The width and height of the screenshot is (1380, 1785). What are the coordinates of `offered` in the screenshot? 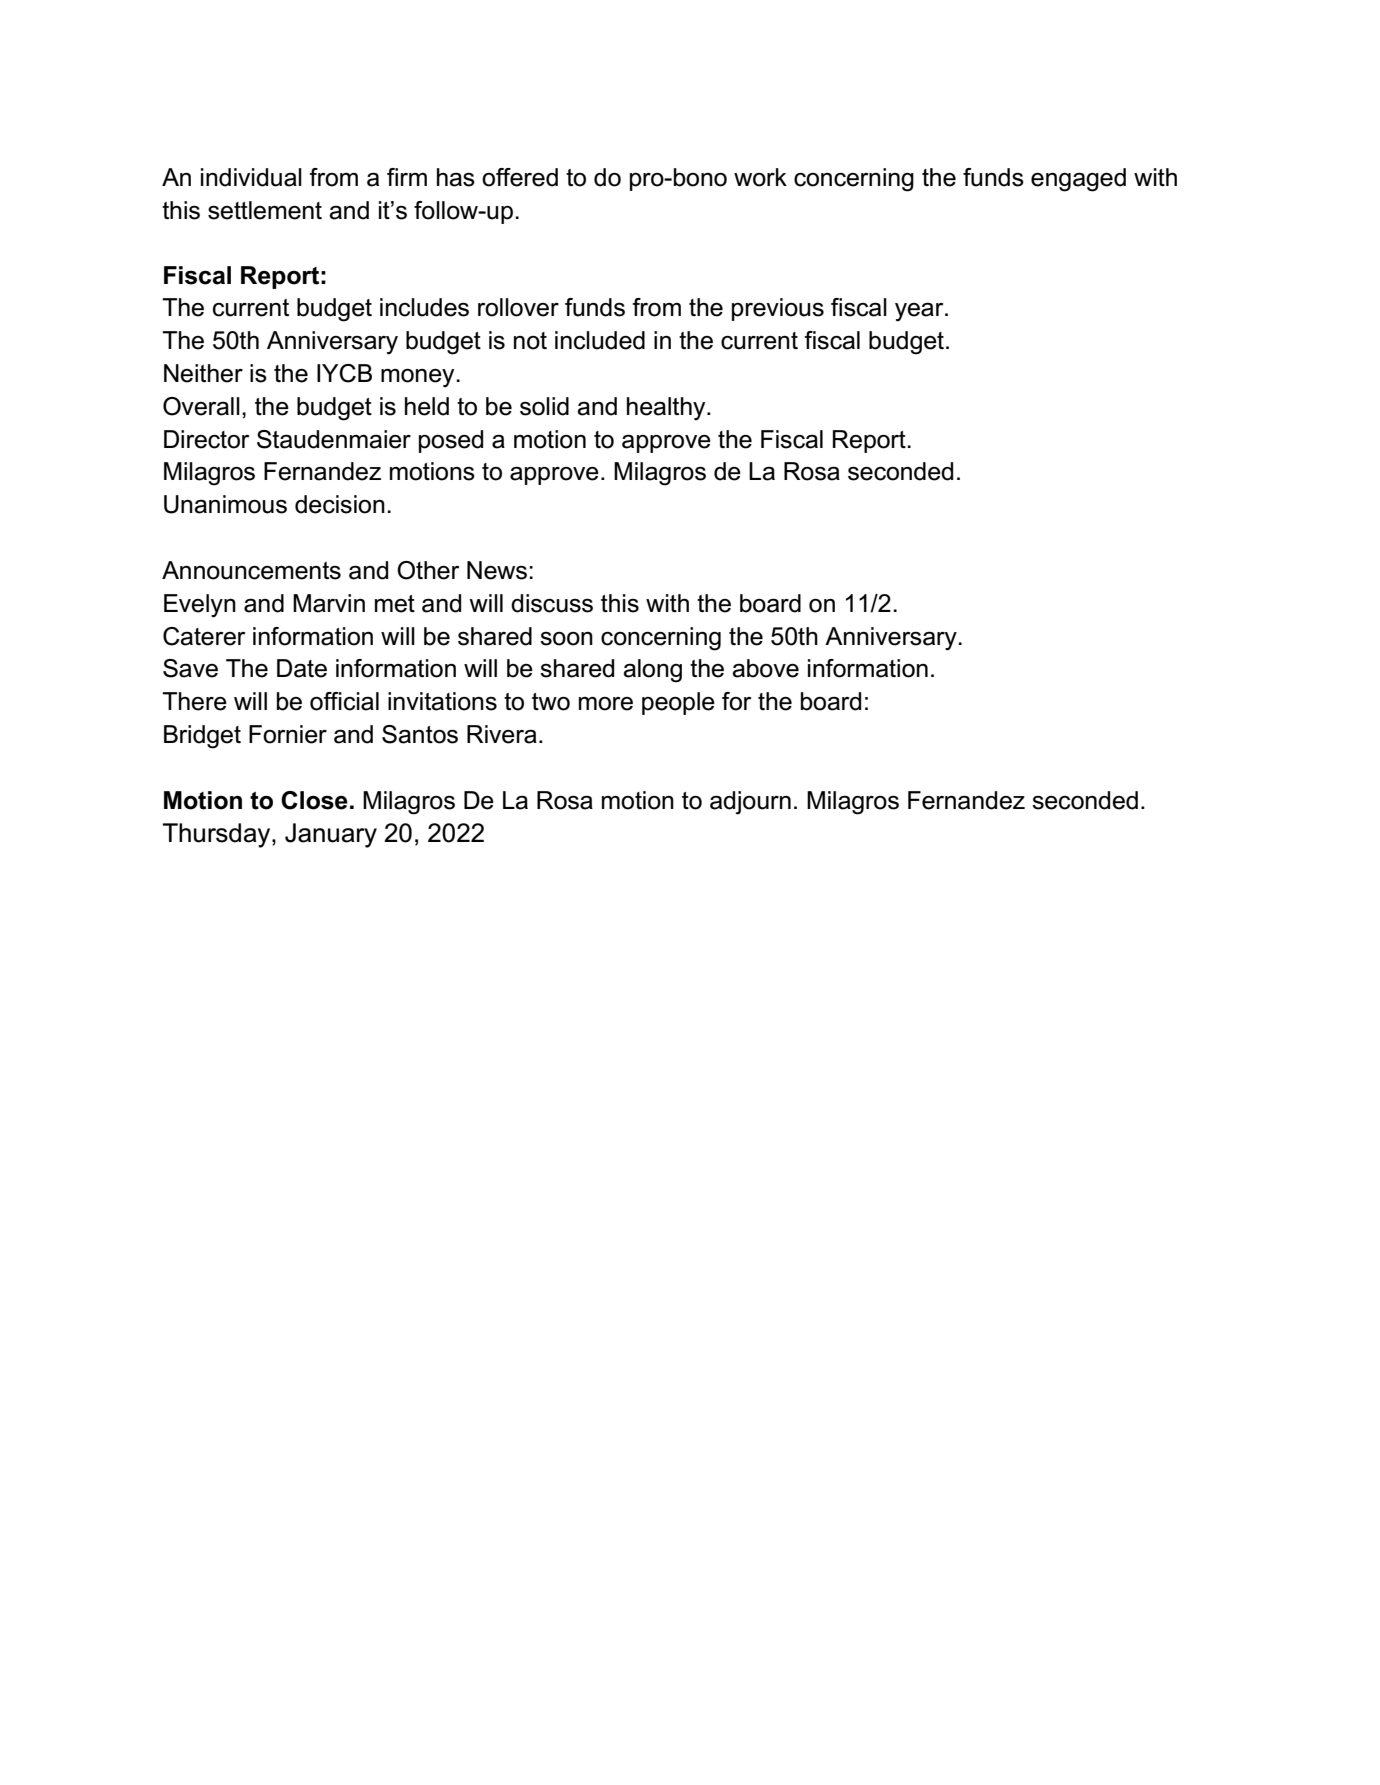 It's located at (520, 177).
